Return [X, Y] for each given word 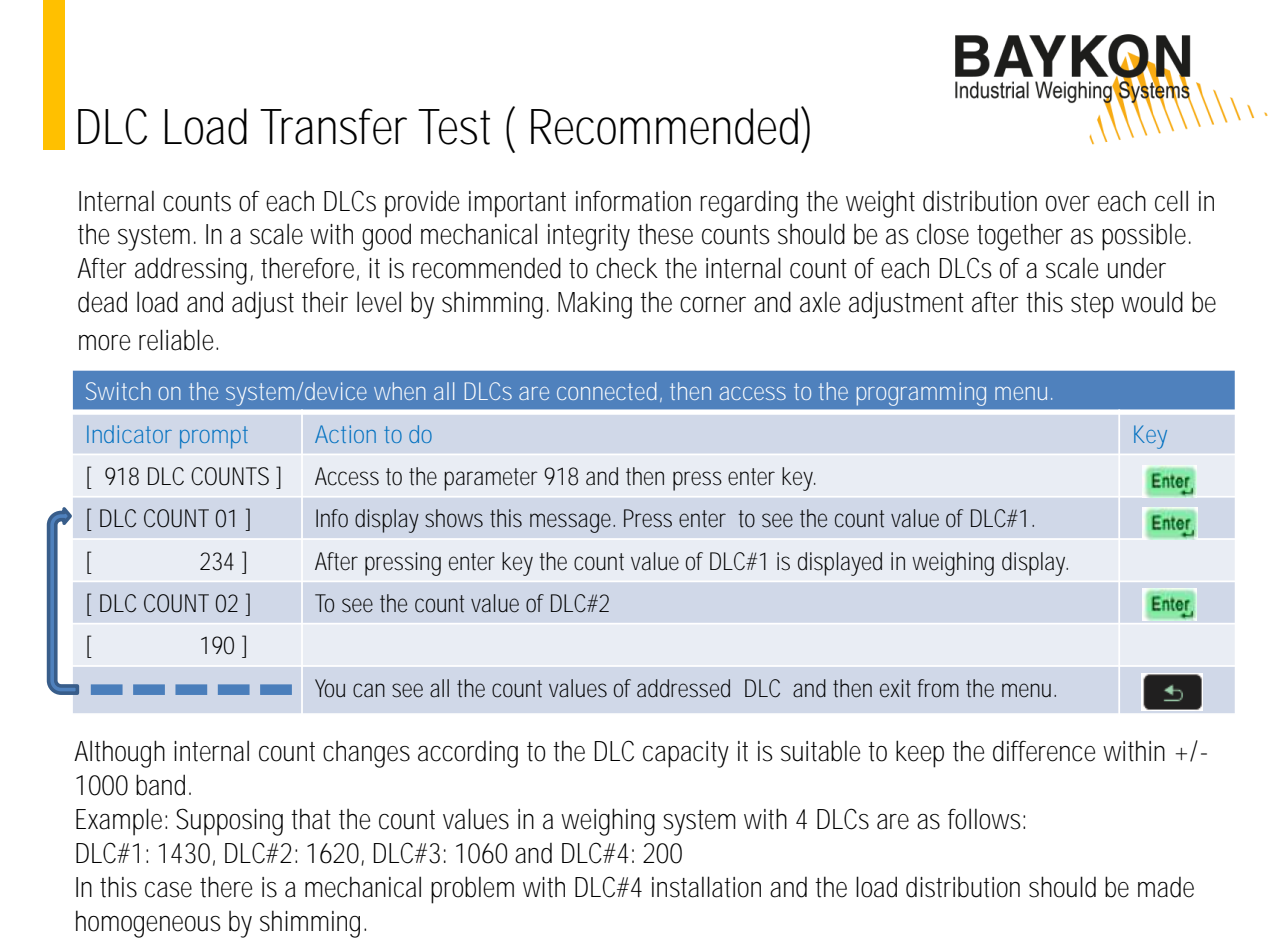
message [572, 523]
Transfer [333, 126]
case [168, 890]
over [1068, 204]
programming [921, 394]
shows [454, 518]
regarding [749, 204]
